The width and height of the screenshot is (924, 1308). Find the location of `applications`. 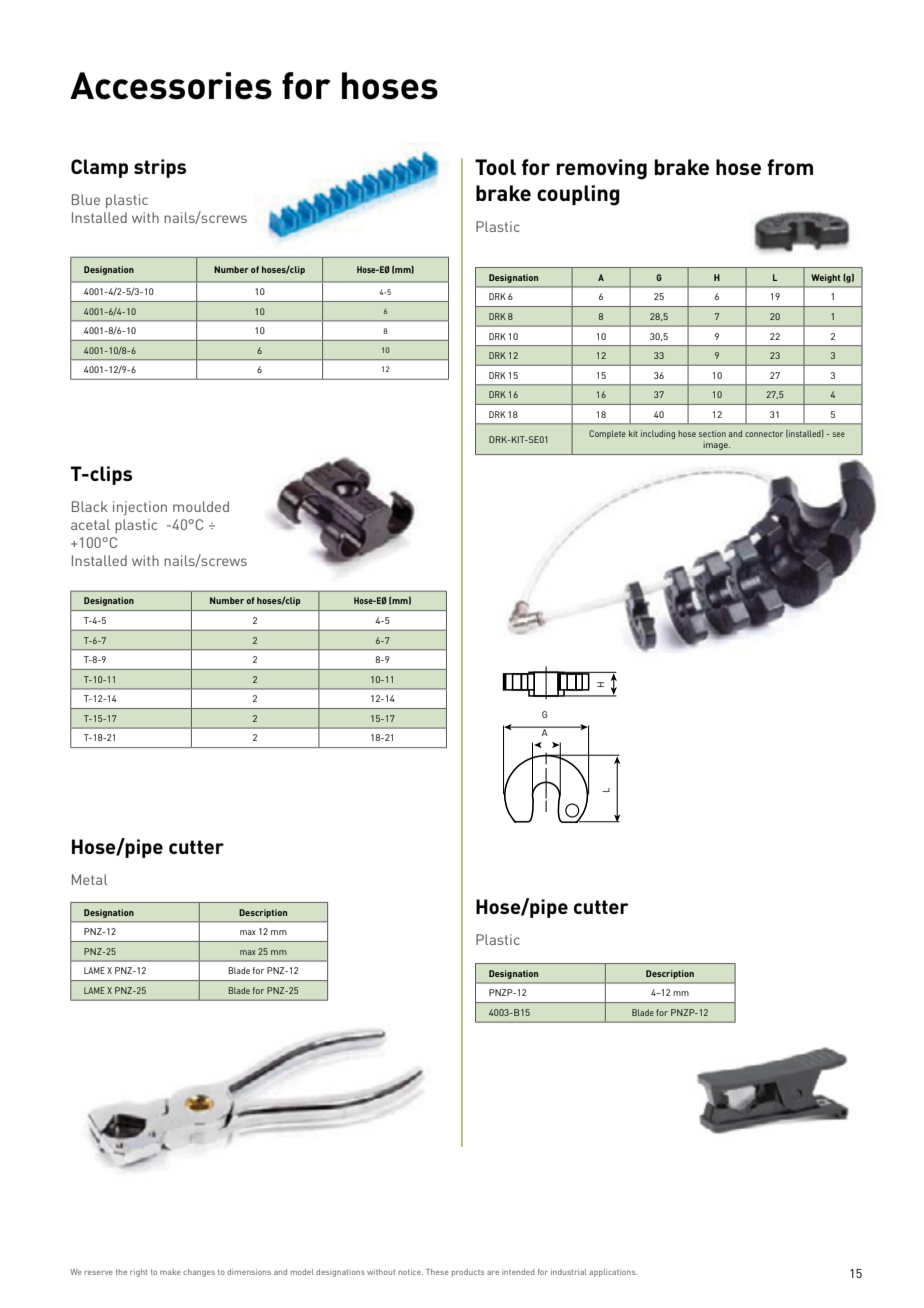

applications is located at coordinates (613, 1273).
